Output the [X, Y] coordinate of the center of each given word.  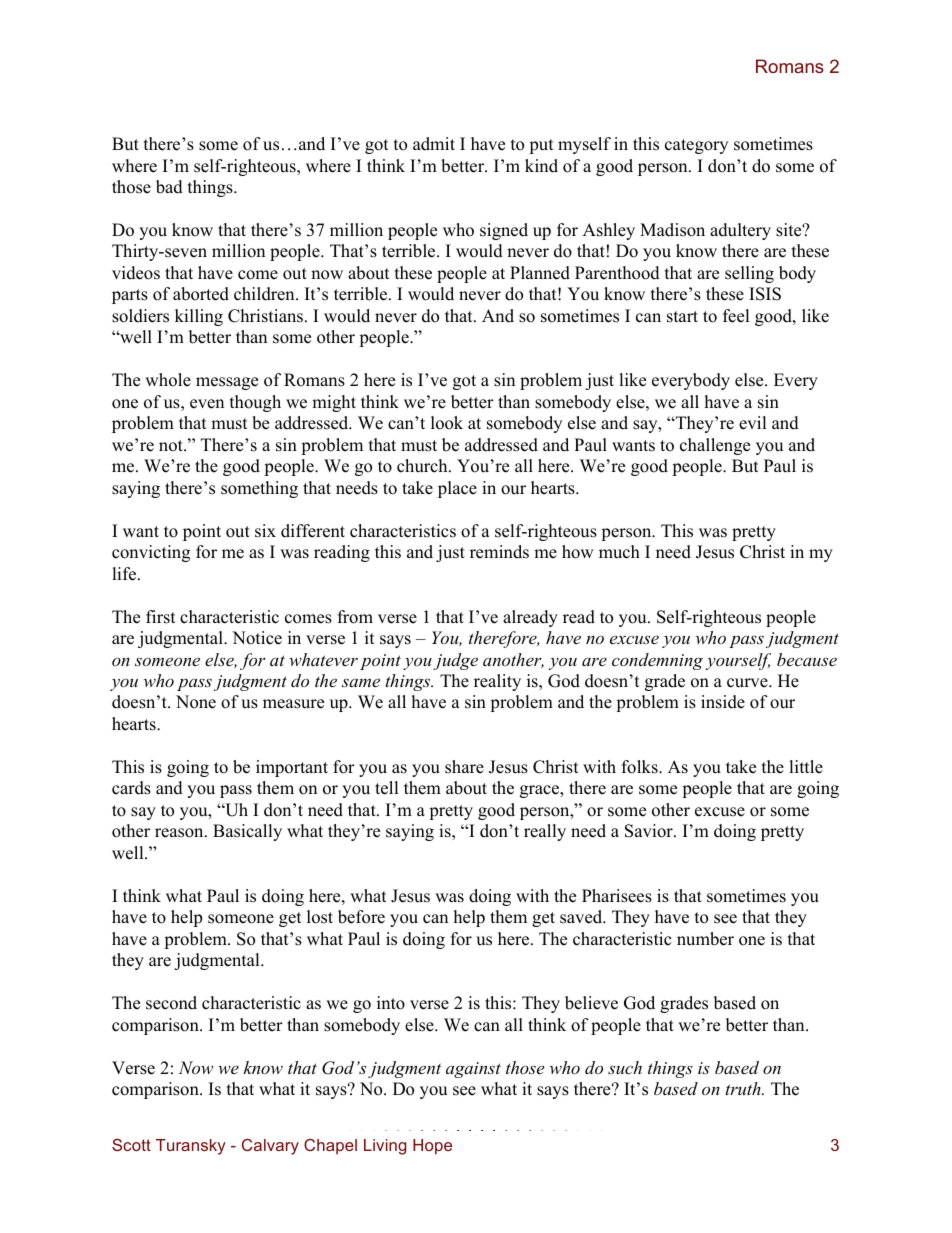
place [457, 489]
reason [180, 833]
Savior [650, 831]
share [464, 767]
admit [434, 144]
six [265, 531]
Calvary [270, 1147]
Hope [432, 1147]
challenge [715, 446]
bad [169, 187]
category [696, 146]
